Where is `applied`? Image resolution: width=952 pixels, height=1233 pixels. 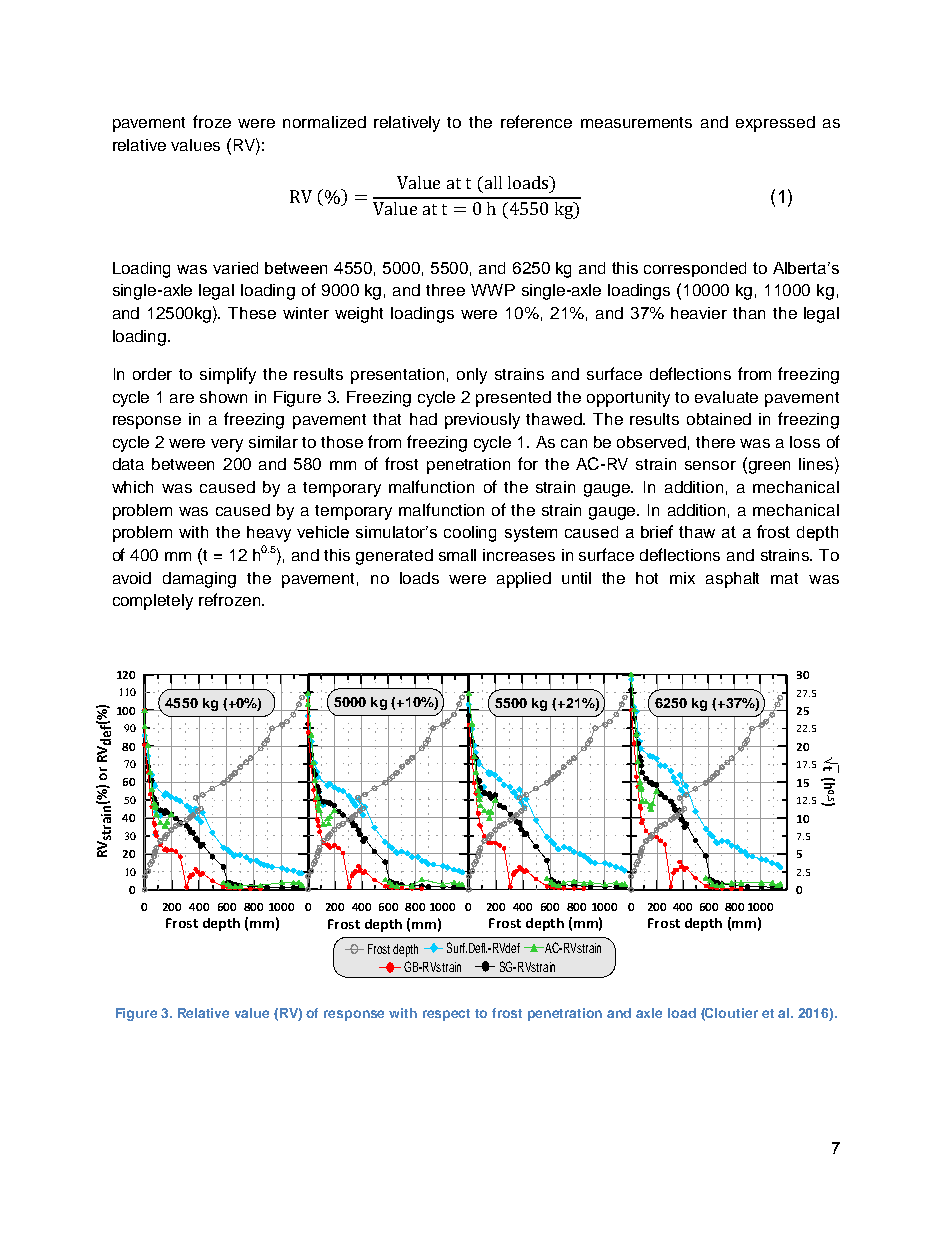
applied is located at coordinates (524, 580).
